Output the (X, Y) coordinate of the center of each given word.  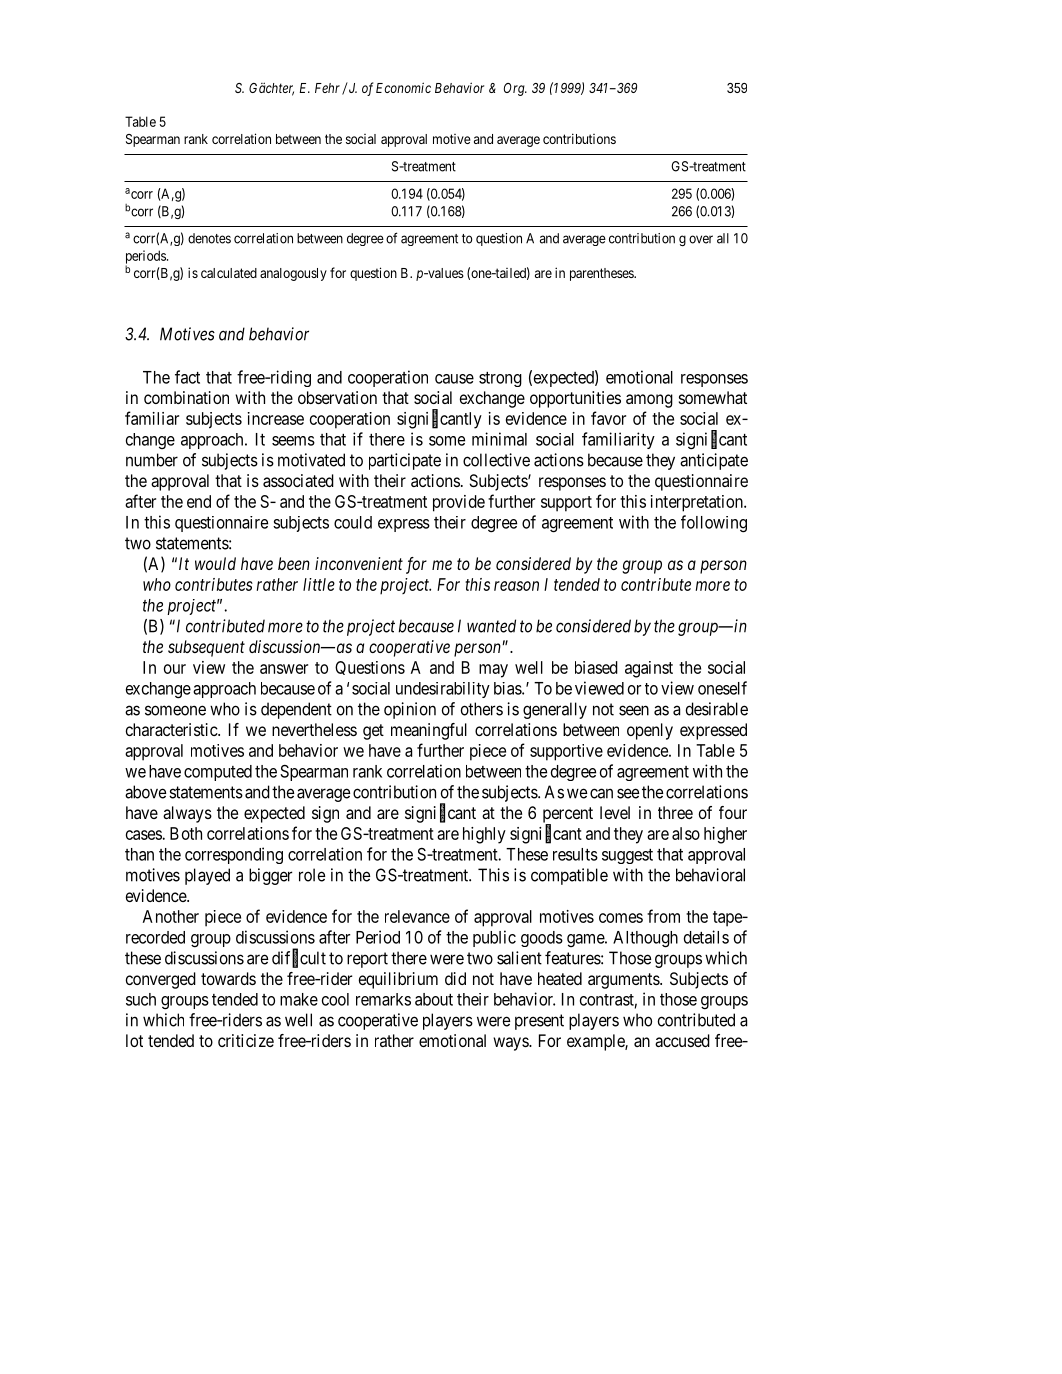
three (675, 812)
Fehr (329, 89)
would (215, 563)
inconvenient (359, 563)
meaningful (429, 731)
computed (218, 773)
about (434, 999)
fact (187, 377)
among (649, 401)
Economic (403, 87)
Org (515, 89)
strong (500, 379)
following (714, 524)
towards (228, 978)
